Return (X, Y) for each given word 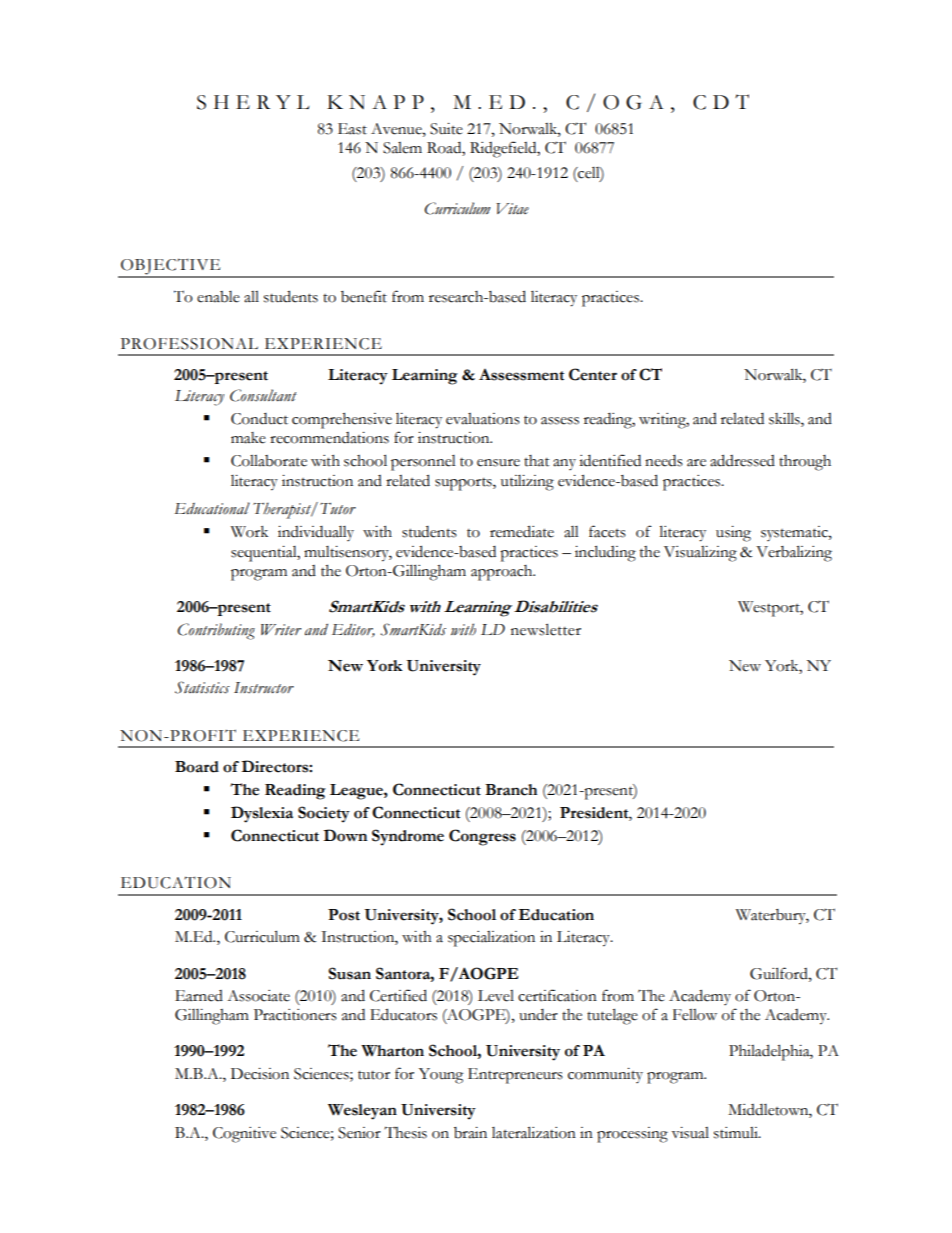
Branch (511, 790)
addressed (742, 460)
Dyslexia (262, 814)
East (352, 129)
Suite (446, 129)
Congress (482, 837)
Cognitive (244, 1135)
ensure (498, 463)
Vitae (512, 209)
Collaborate (269, 461)
